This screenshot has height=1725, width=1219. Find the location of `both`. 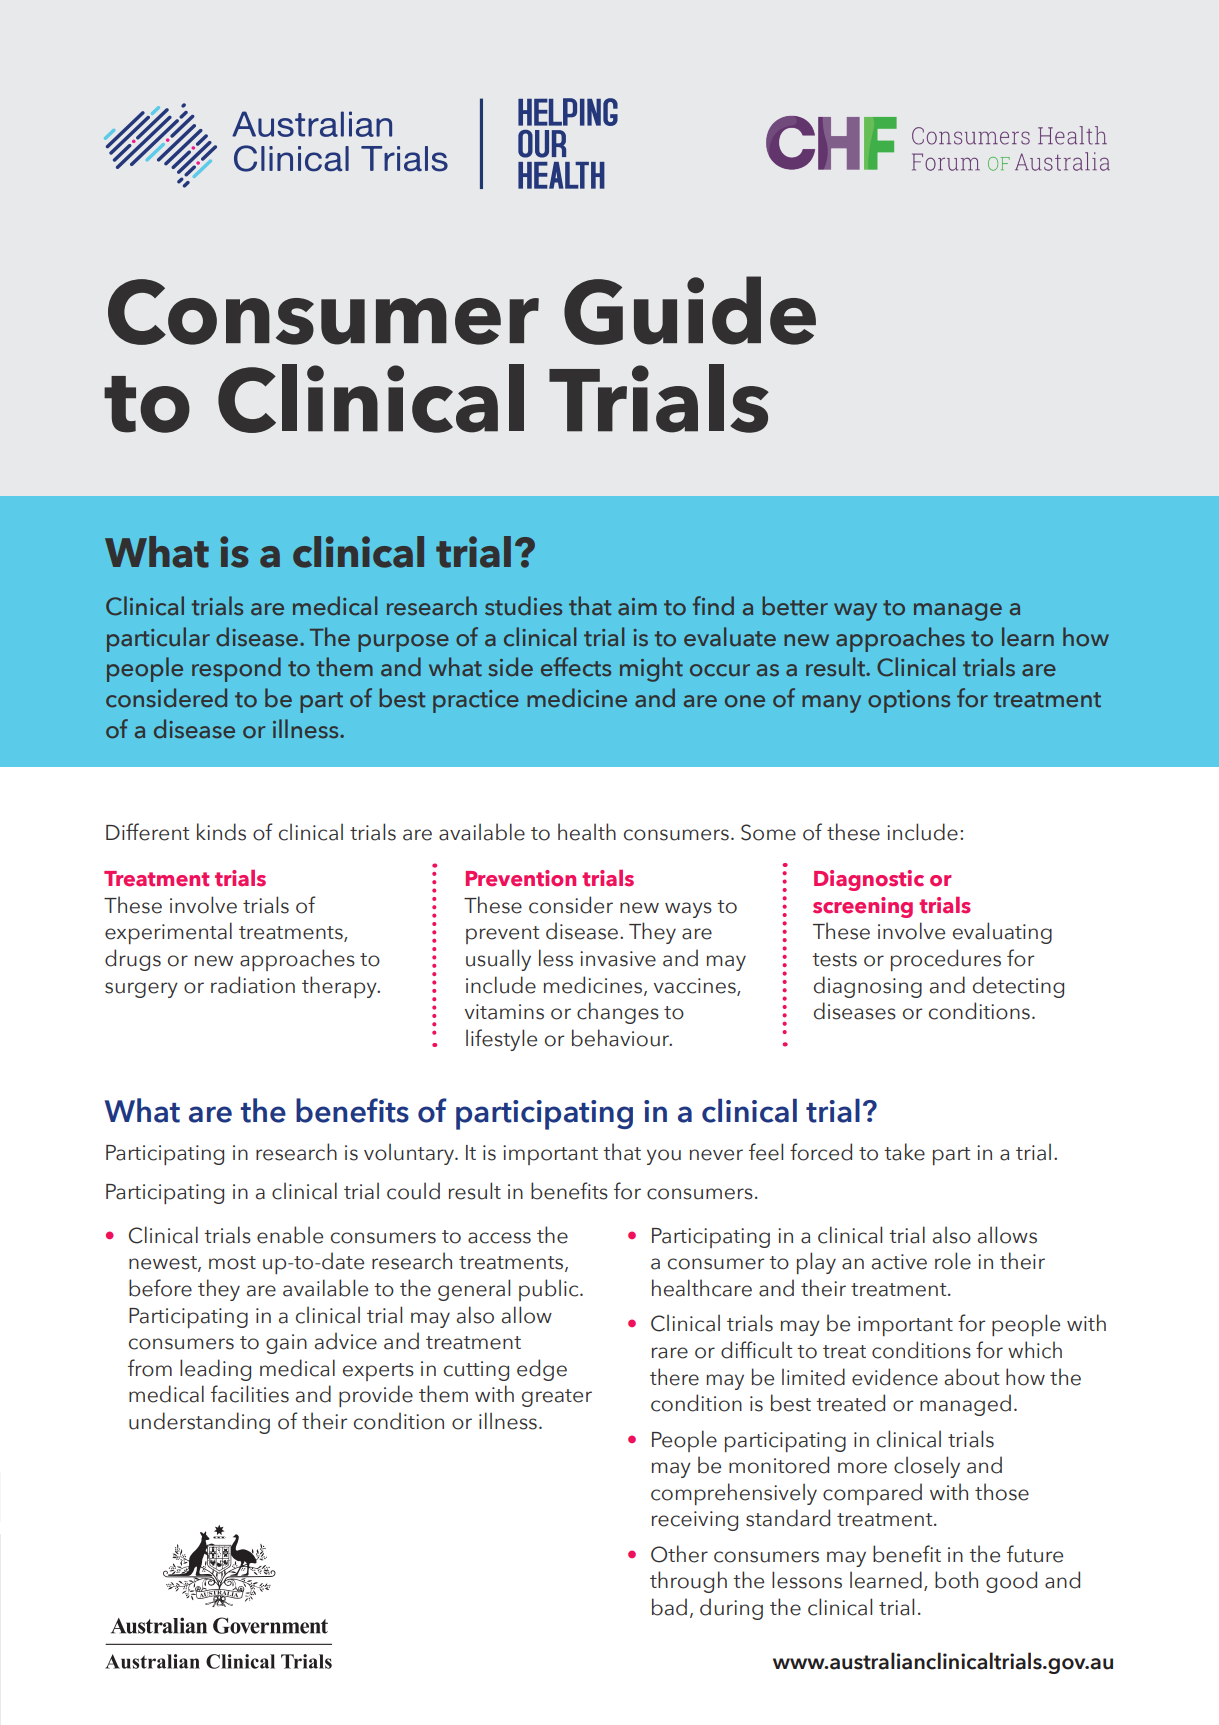

both is located at coordinates (956, 1580).
